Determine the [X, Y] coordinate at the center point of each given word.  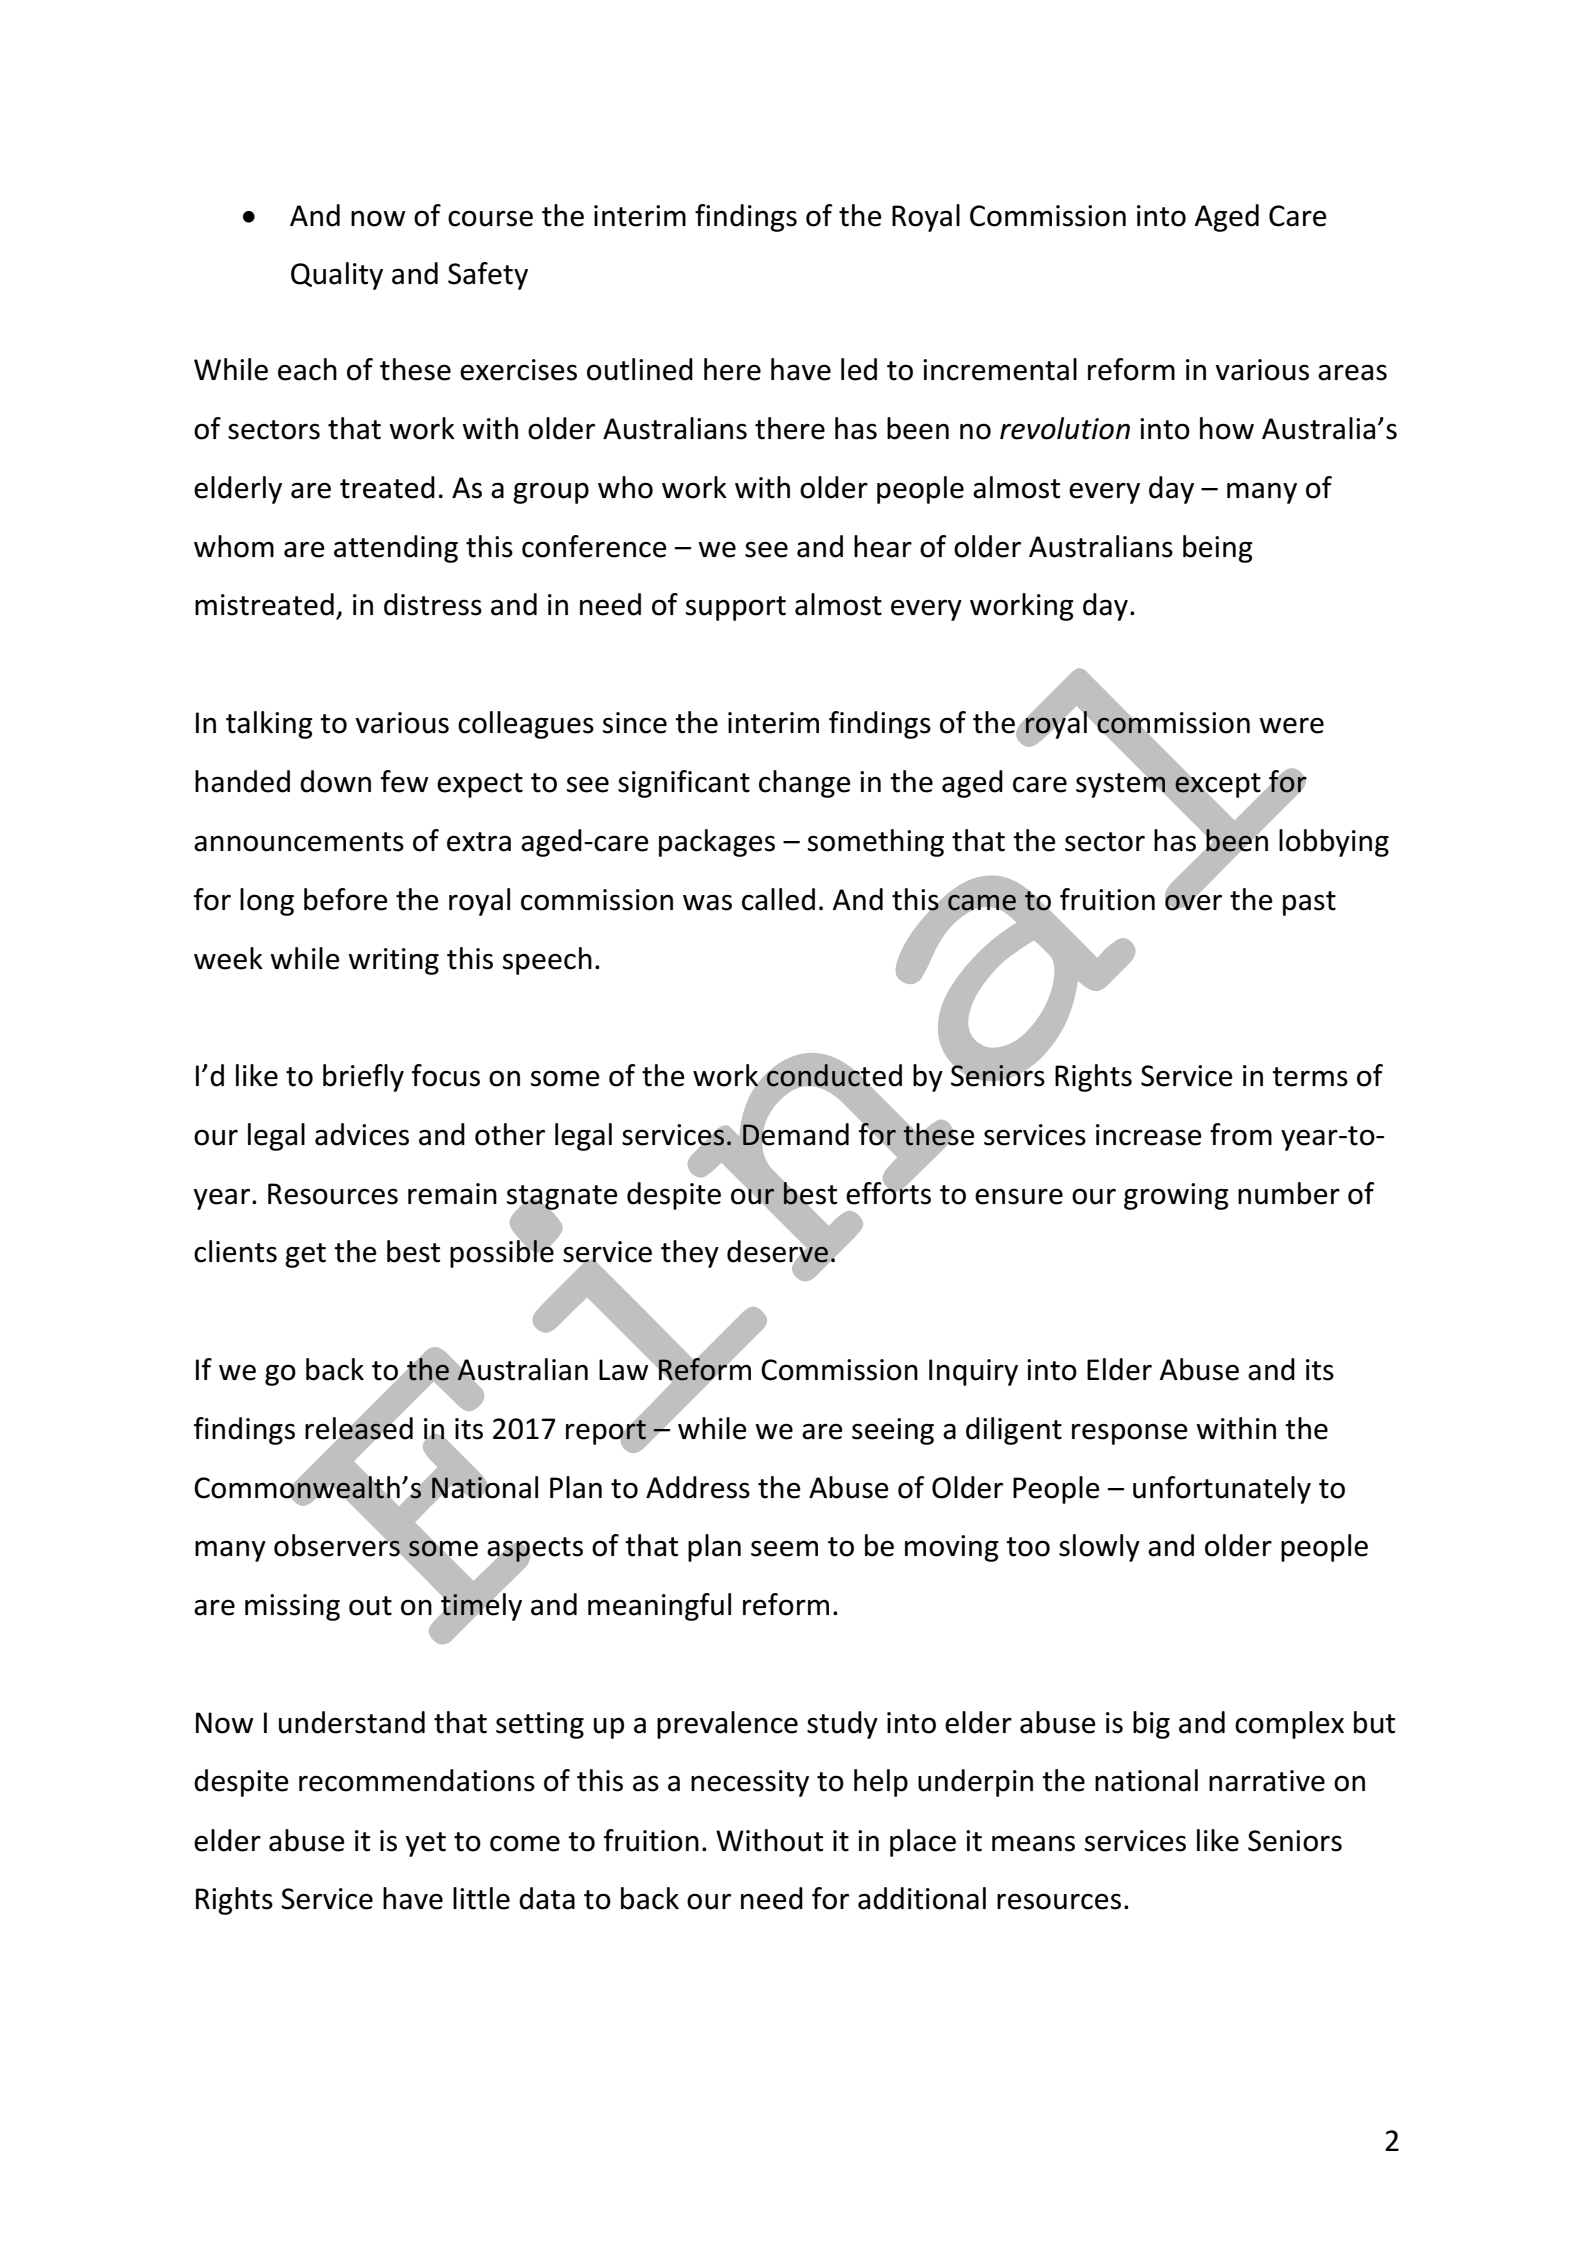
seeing [893, 1431]
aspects [535, 1551]
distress [433, 604]
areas [1352, 372]
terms [1310, 1077]
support [736, 608]
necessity [750, 1783]
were [1291, 725]
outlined [640, 369]
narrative [1267, 1781]
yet [426, 1844]
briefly [363, 1078]
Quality [337, 276]
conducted [834, 1075]
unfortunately [1222, 1490]
